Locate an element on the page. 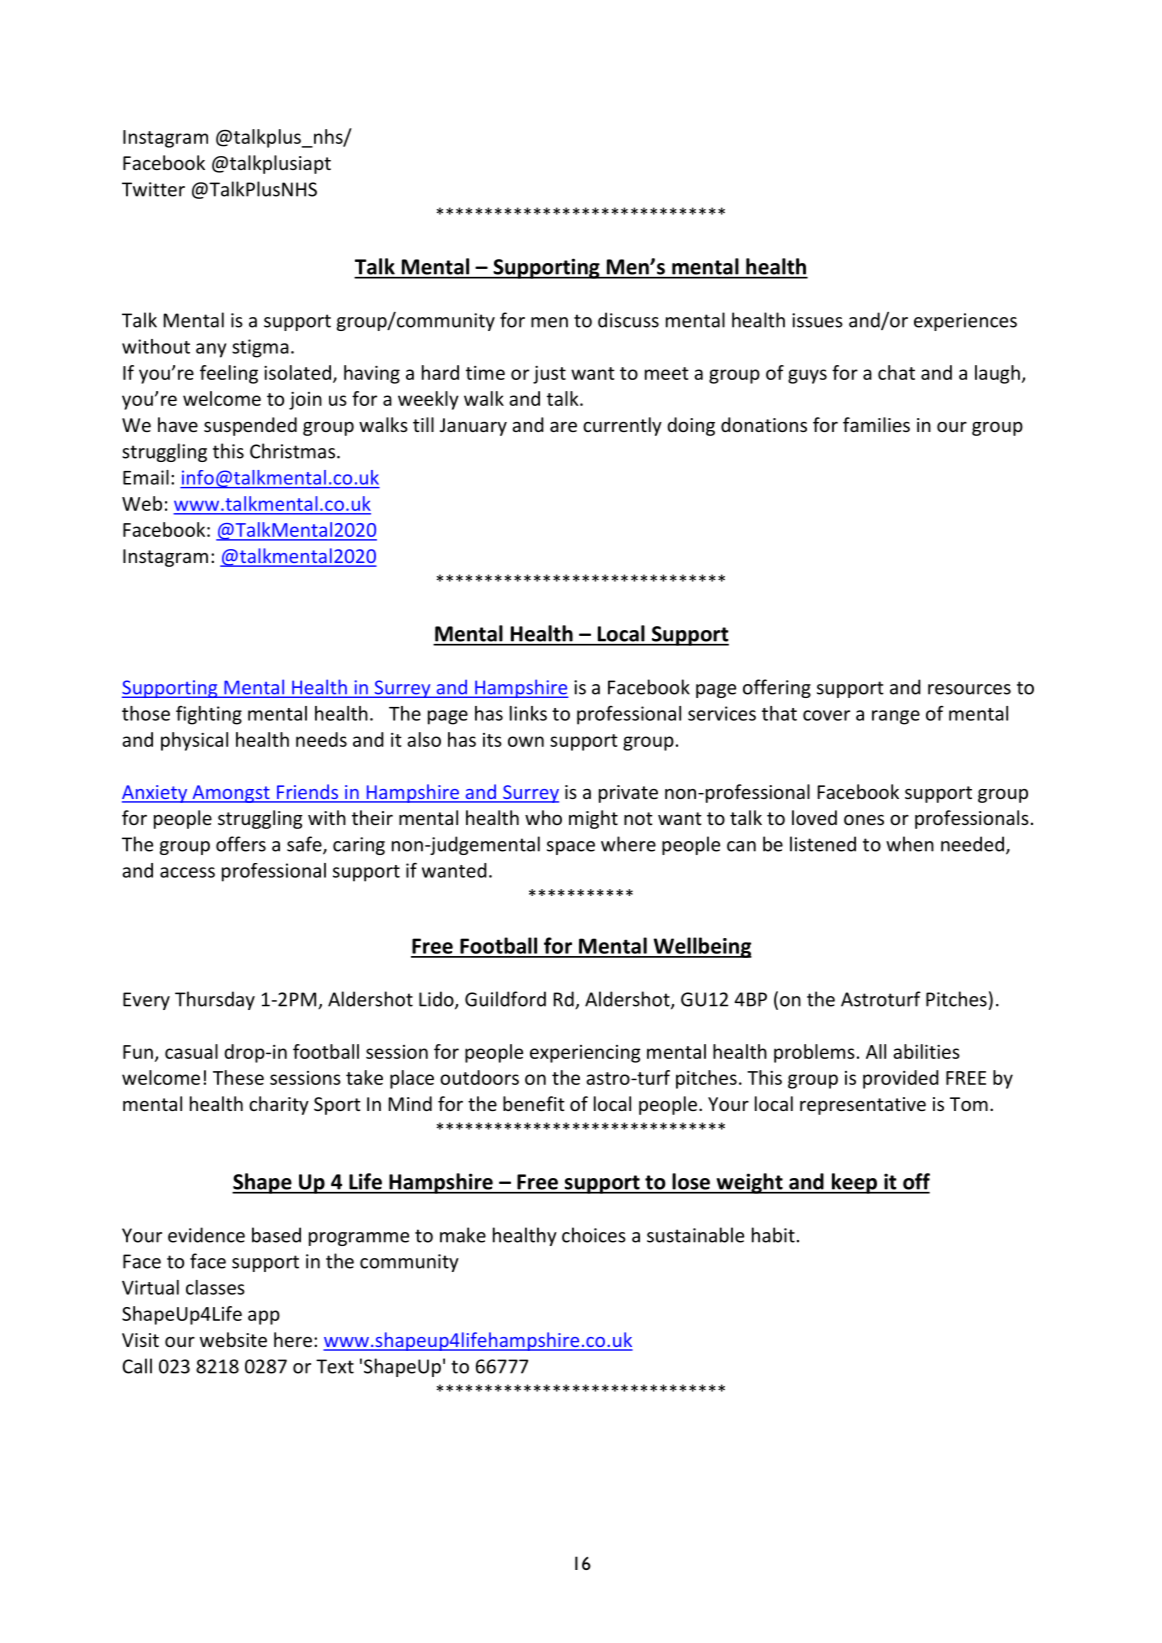  resources is located at coordinates (969, 689).
